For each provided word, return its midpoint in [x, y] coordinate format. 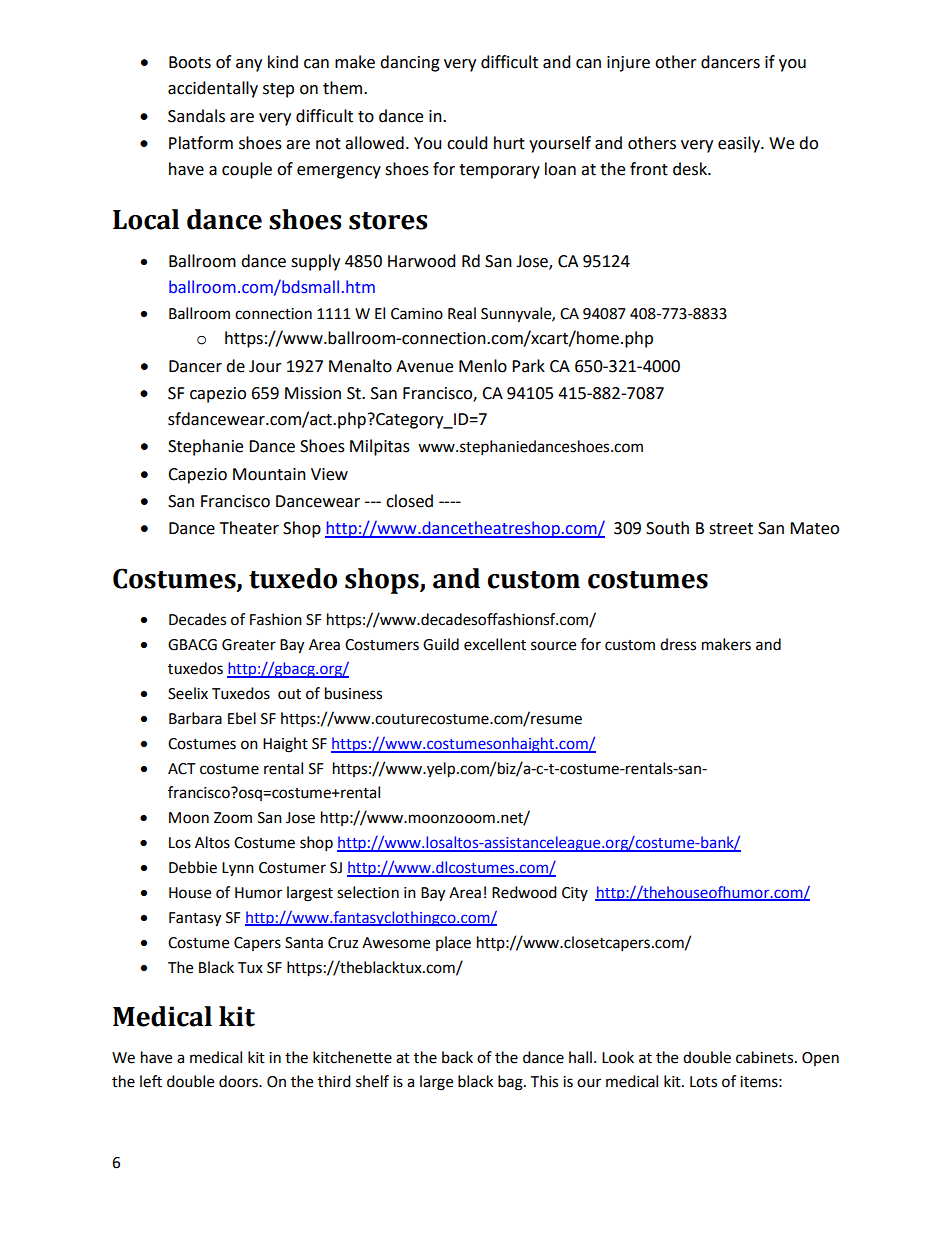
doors [239, 1081]
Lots [703, 1082]
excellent [495, 644]
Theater [249, 528]
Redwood [524, 892]
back [457, 1057]
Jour [265, 366]
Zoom [233, 818]
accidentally [213, 89]
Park [528, 366]
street [731, 529]
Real [462, 313]
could [467, 143]
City [575, 894]
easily [740, 144]
